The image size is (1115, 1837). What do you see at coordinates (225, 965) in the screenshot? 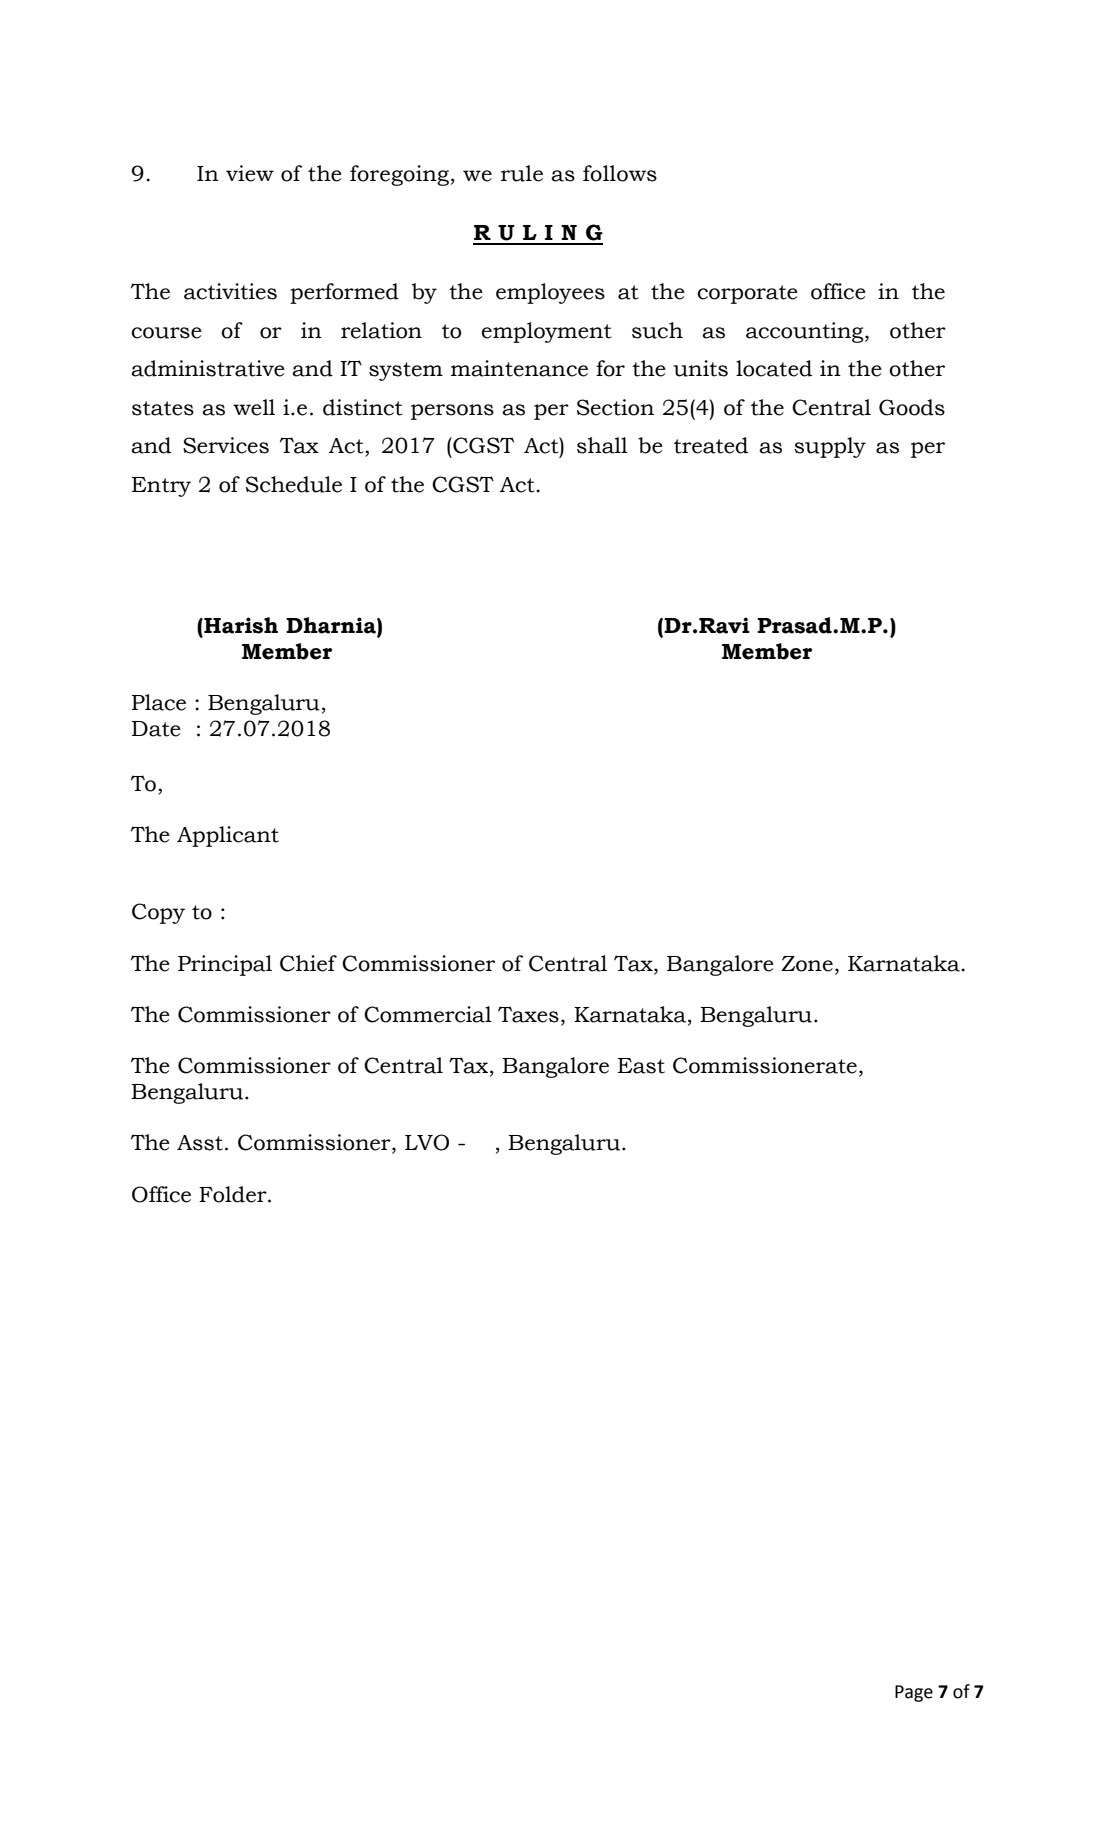
I see `Principal` at bounding box center [225, 965].
